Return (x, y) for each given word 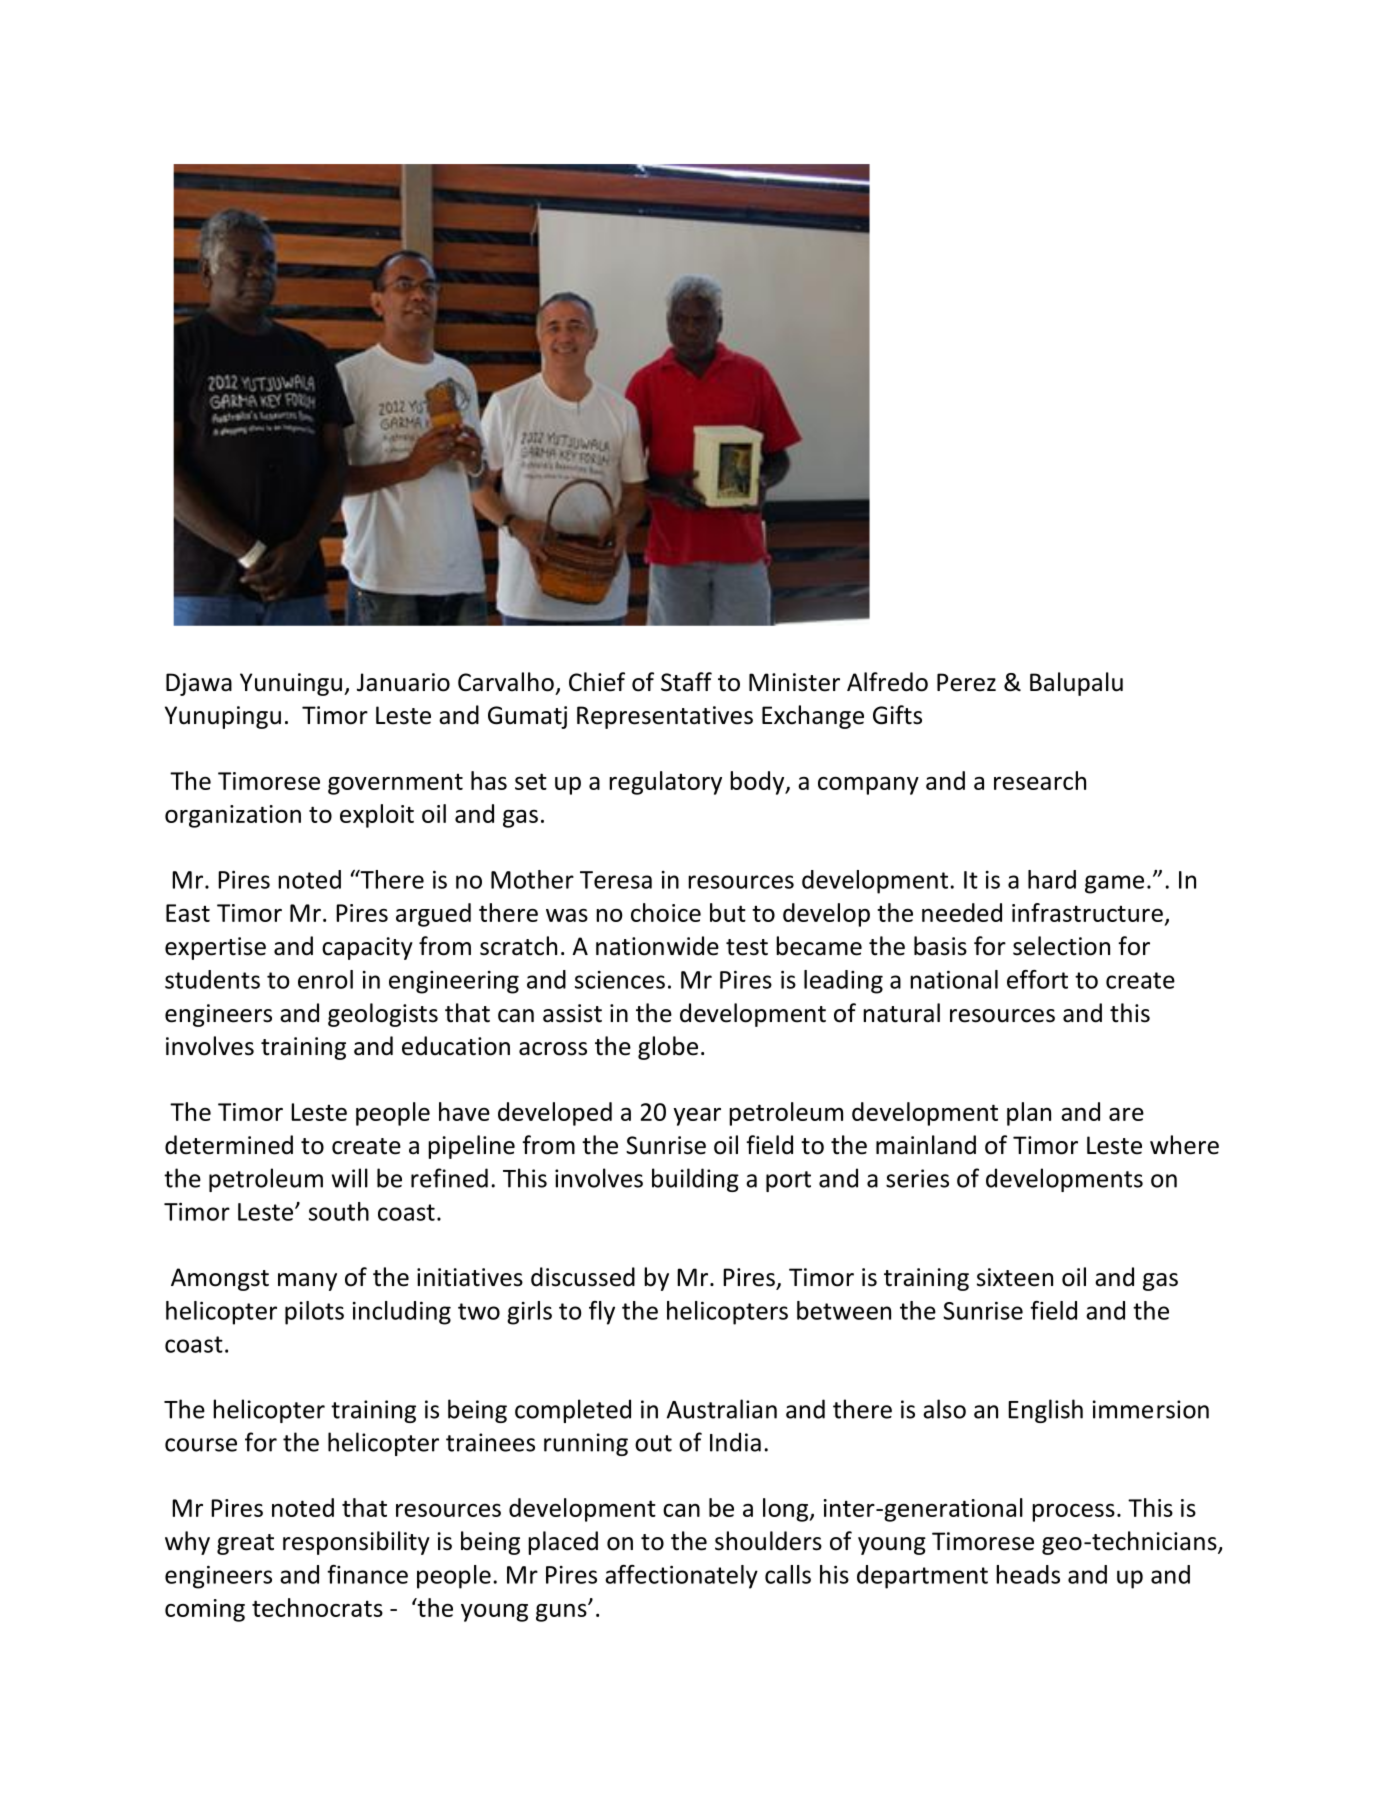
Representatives (665, 717)
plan (1029, 1114)
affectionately (681, 1577)
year (697, 1117)
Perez (966, 682)
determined (229, 1145)
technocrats (317, 1607)
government (395, 784)
